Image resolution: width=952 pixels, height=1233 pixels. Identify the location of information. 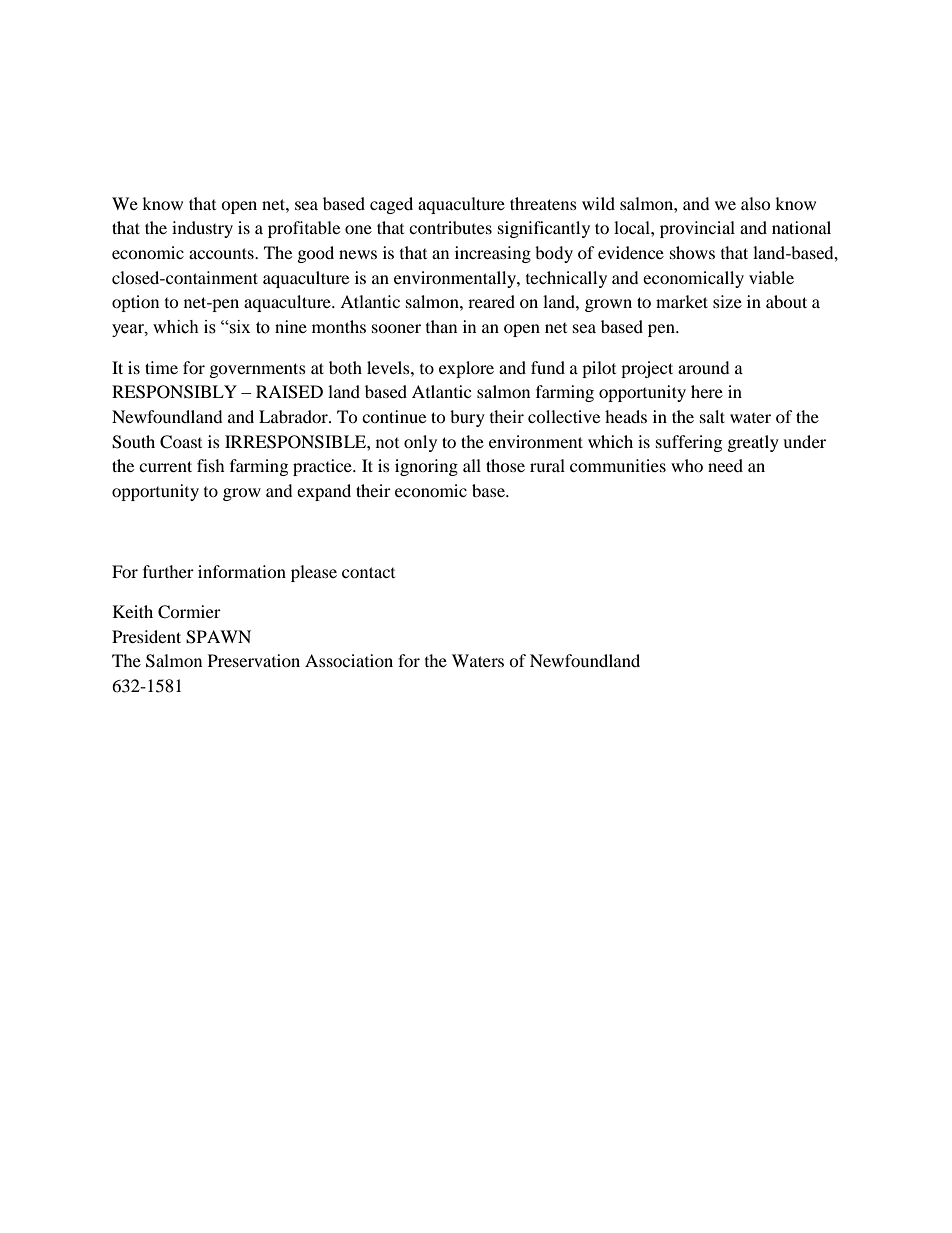
(242, 571).
